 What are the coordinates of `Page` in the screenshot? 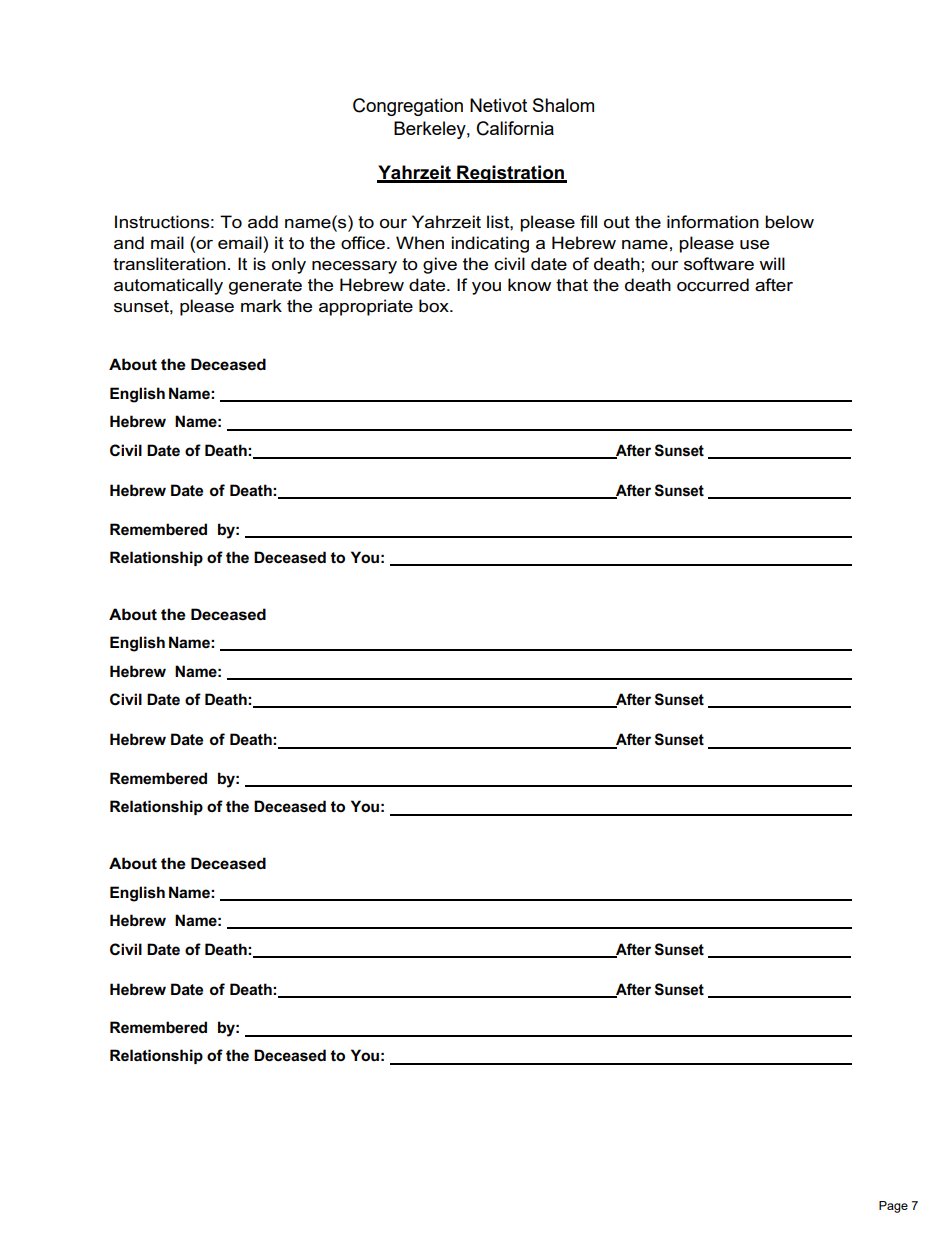 It's located at (893, 1207).
